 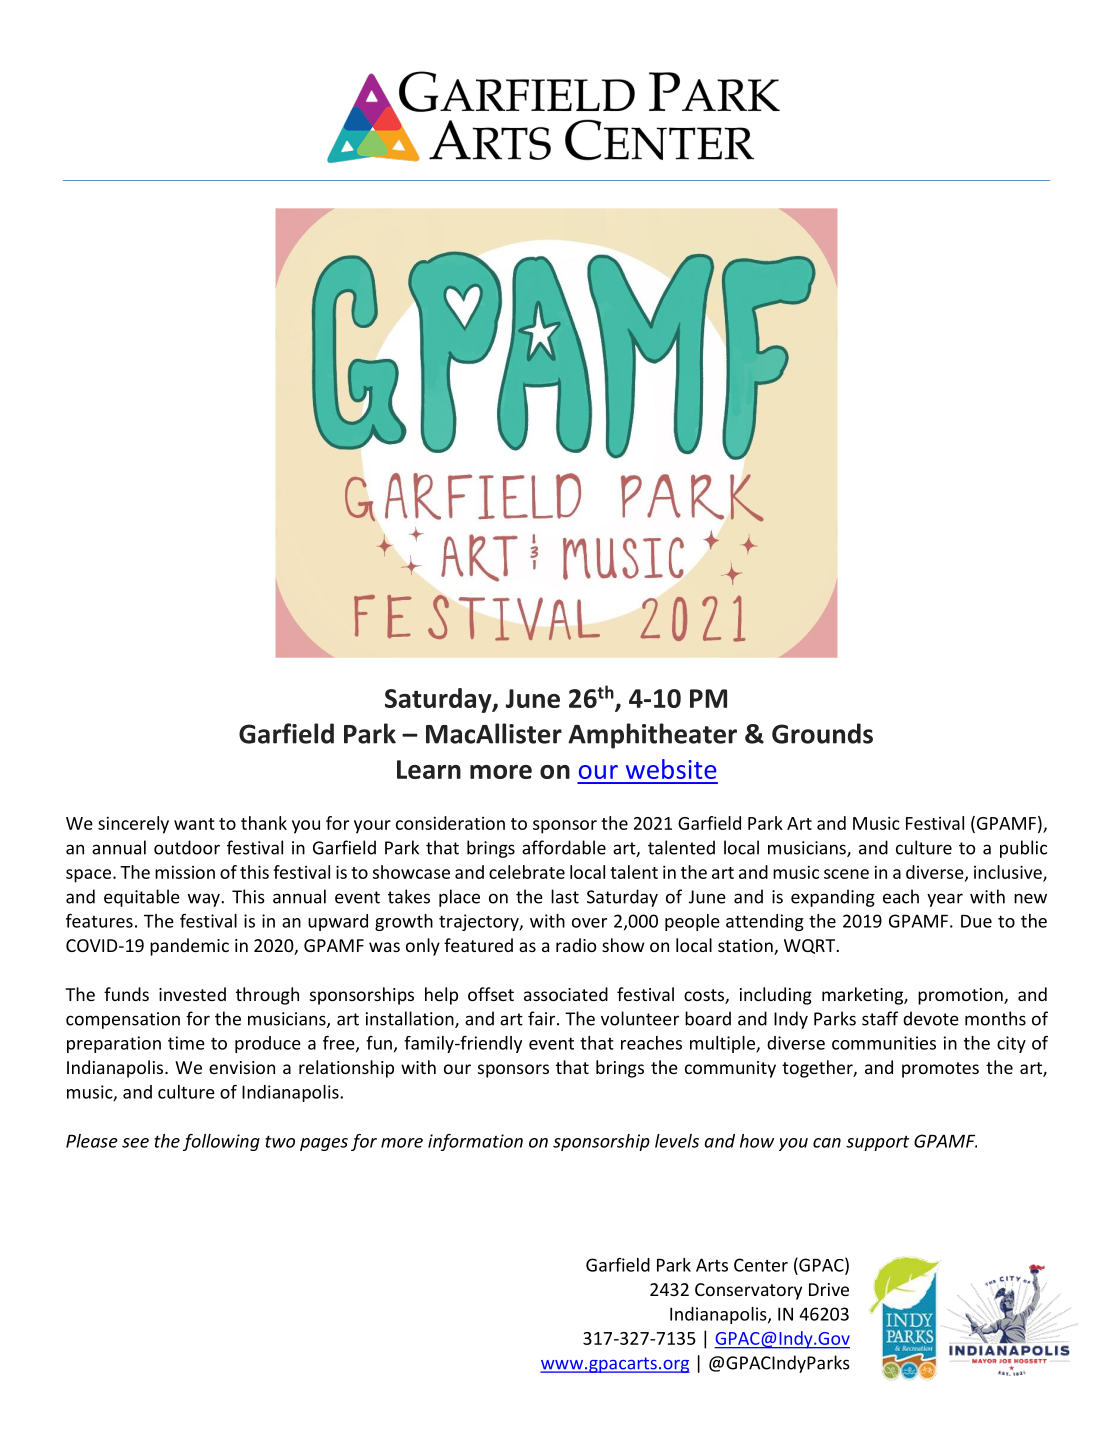 What do you see at coordinates (566, 994) in the screenshot?
I see `associated` at bounding box center [566, 994].
